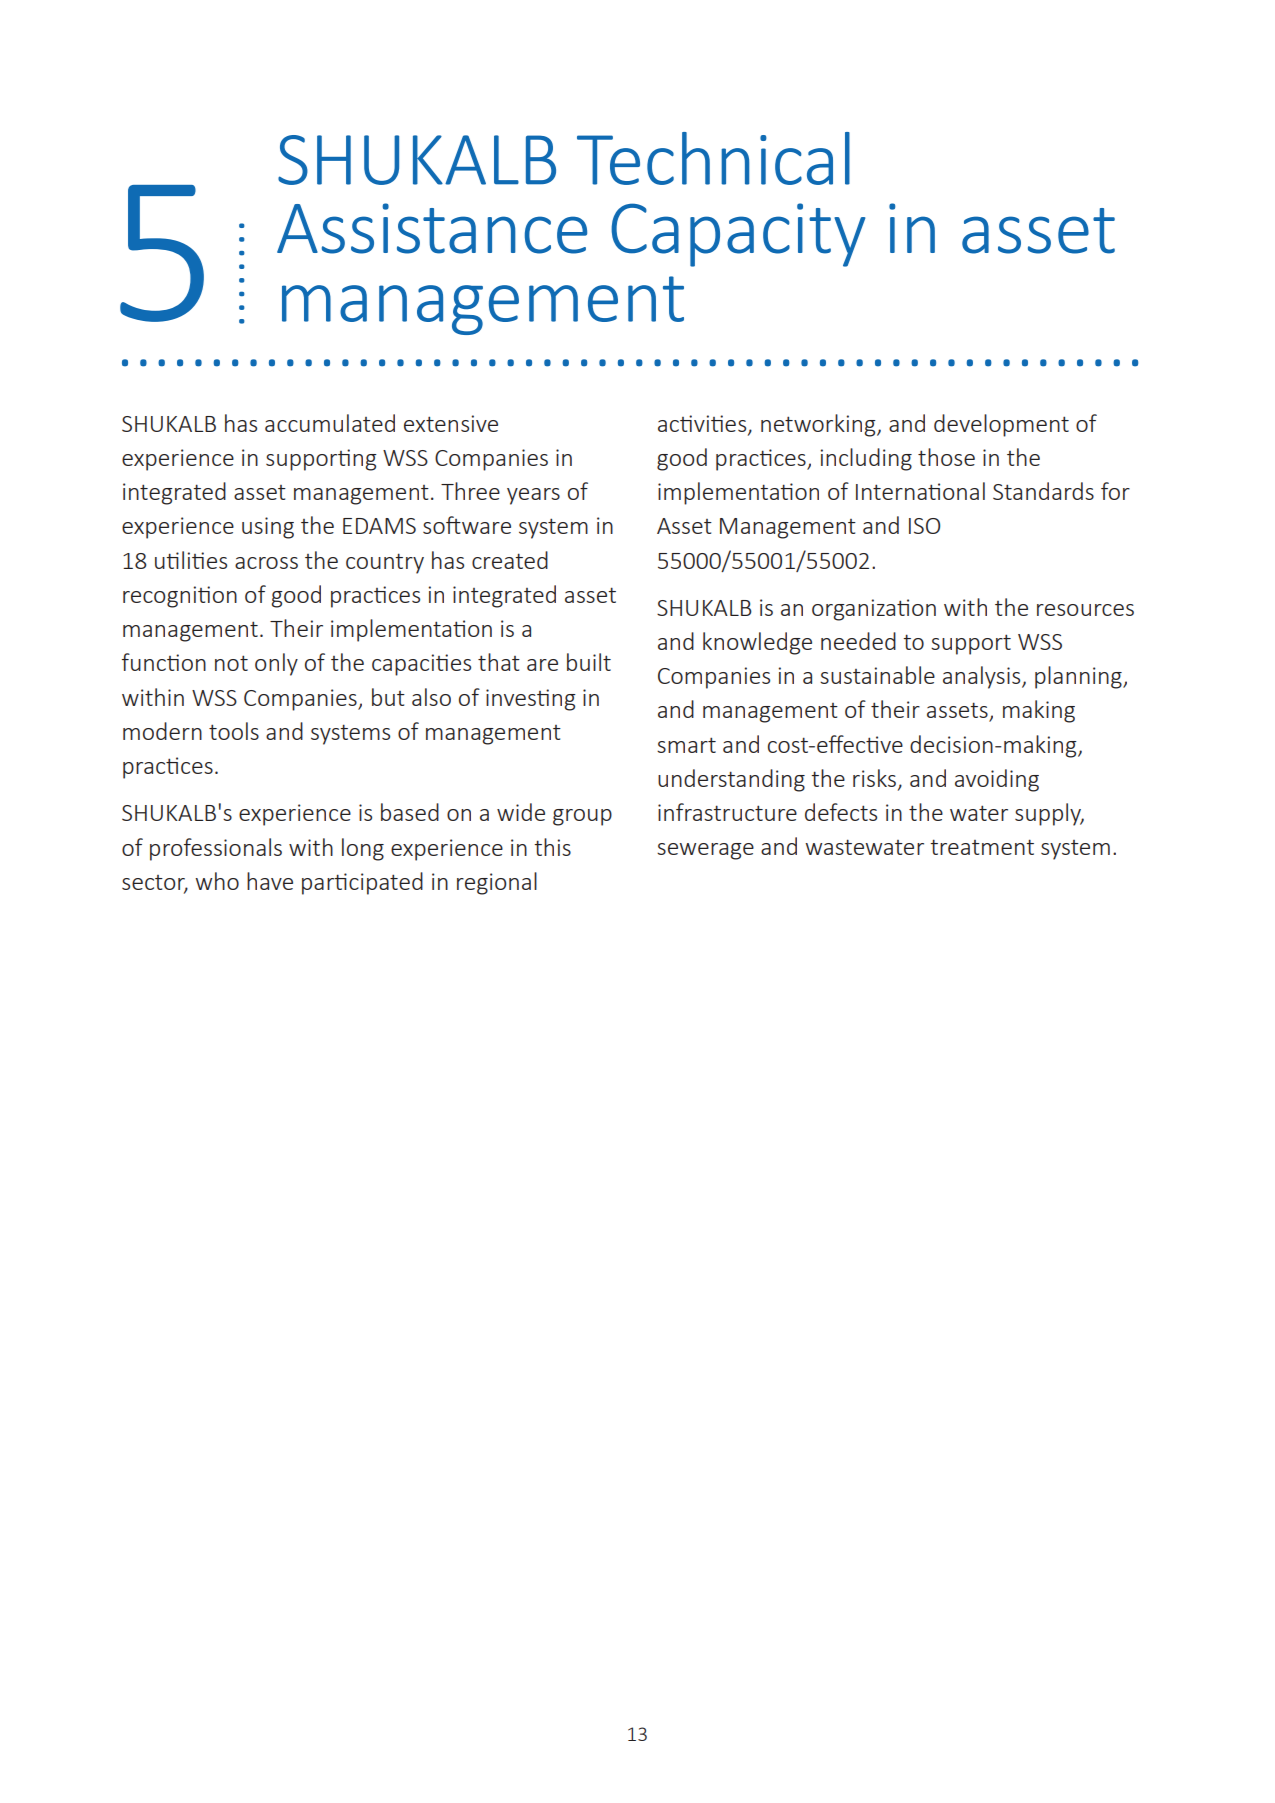 Image resolution: width=1275 pixels, height=1803 pixels. Describe the element at coordinates (713, 158) in the document. I see `Technical` at that location.
